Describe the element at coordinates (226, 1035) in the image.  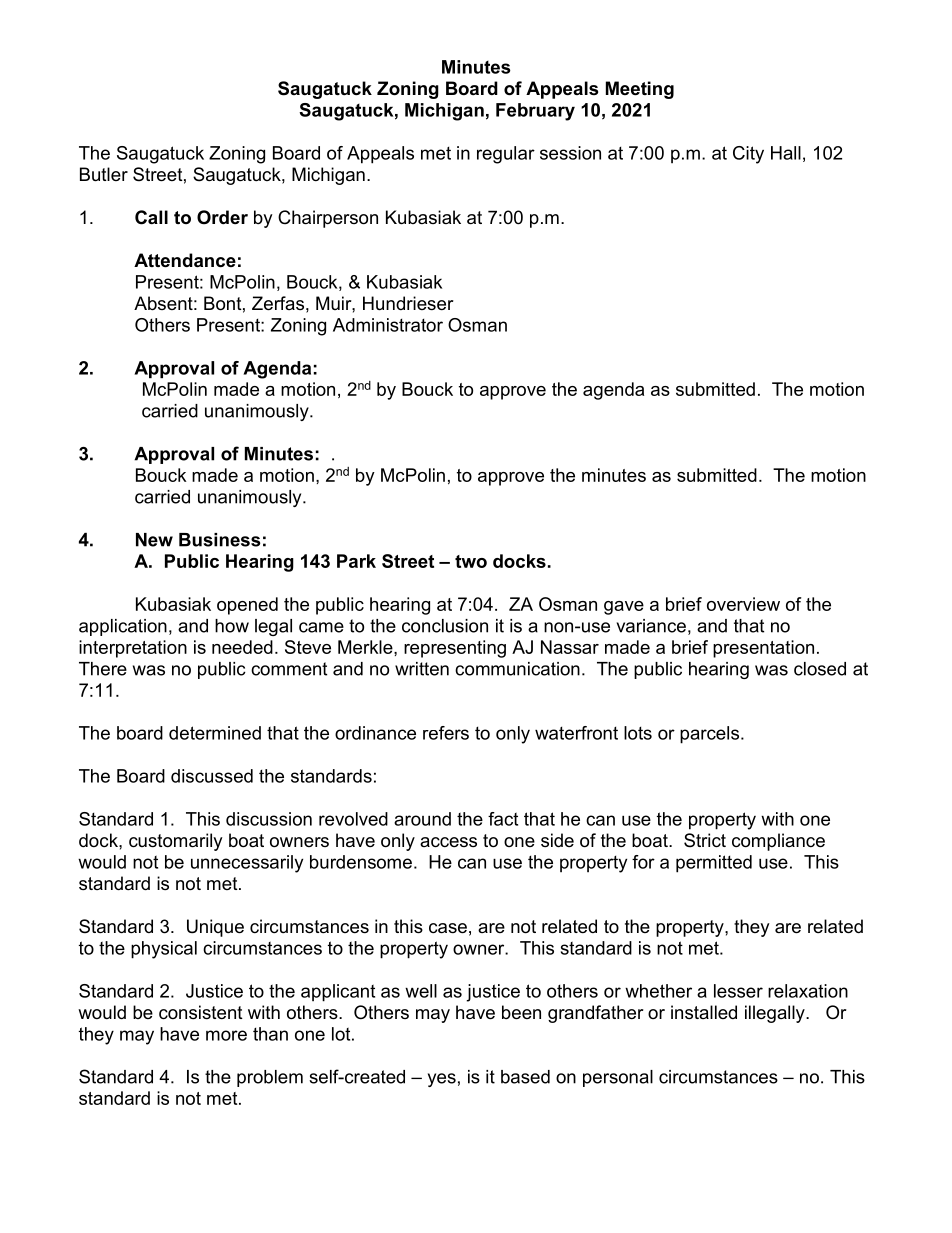
I see `more` at that location.
